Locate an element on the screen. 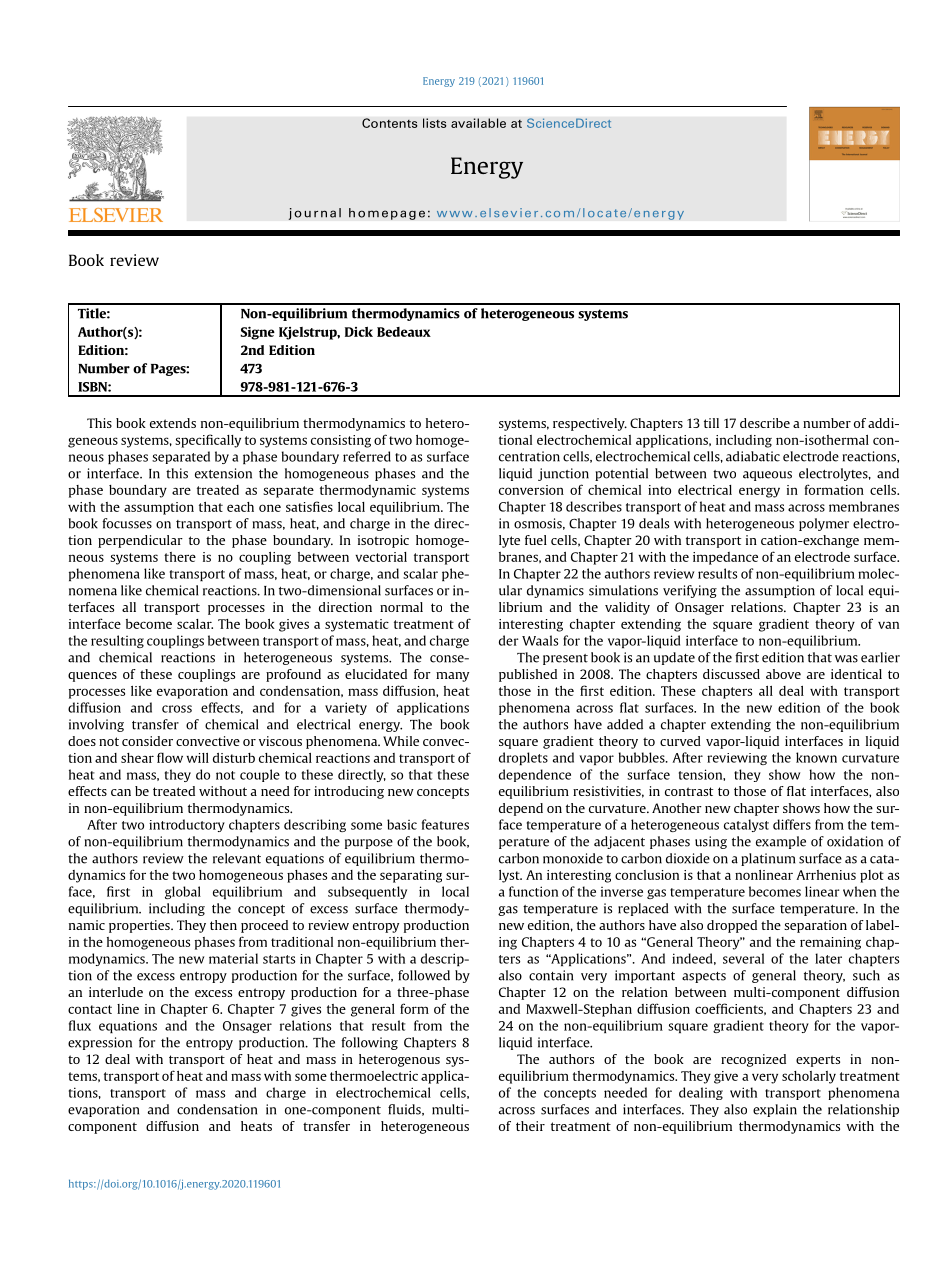  droplets is located at coordinates (523, 758).
